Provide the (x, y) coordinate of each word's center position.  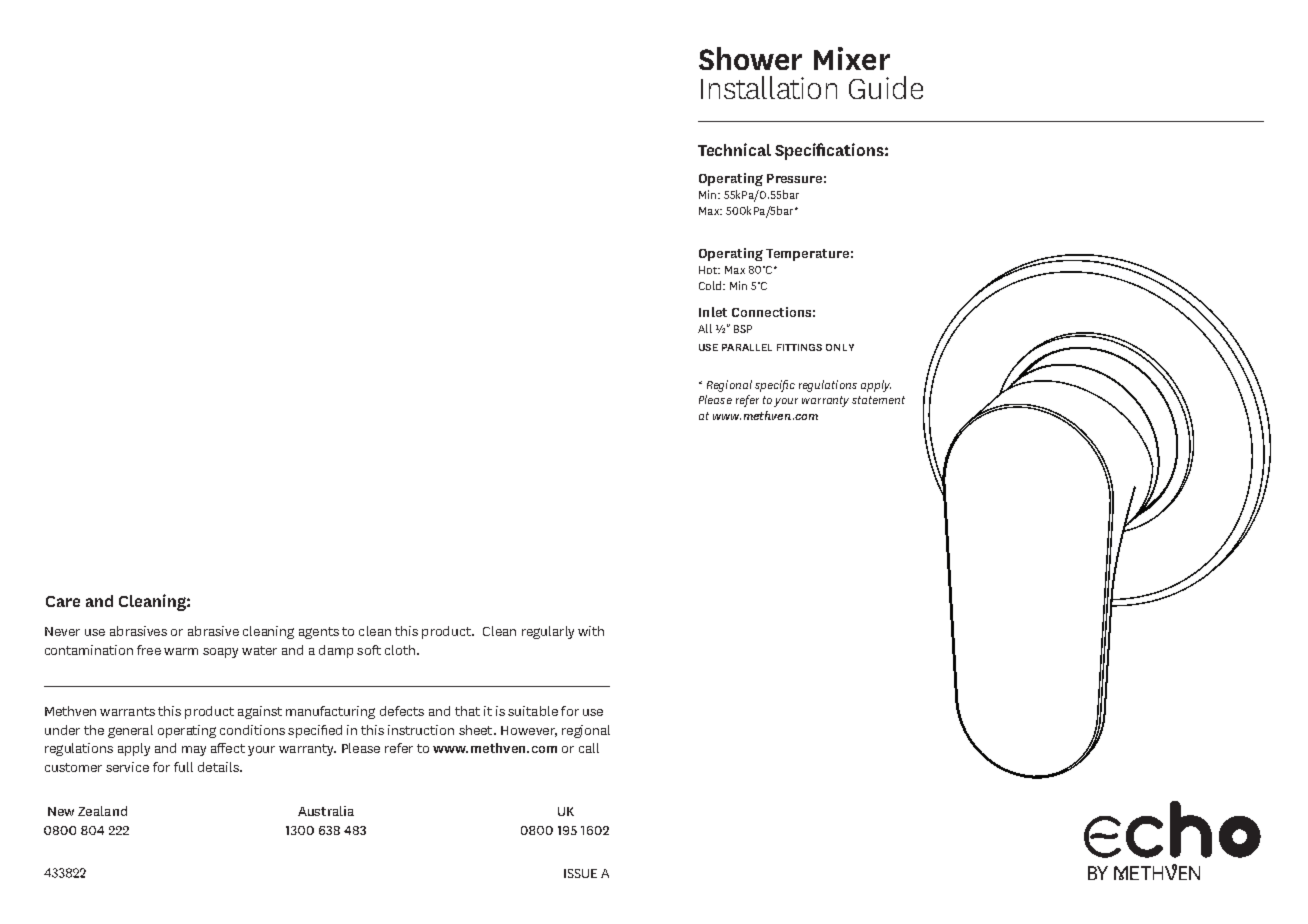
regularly (548, 632)
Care (63, 601)
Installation (769, 87)
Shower (750, 58)
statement (878, 400)
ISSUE (580, 873)
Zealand (102, 811)
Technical (734, 149)
